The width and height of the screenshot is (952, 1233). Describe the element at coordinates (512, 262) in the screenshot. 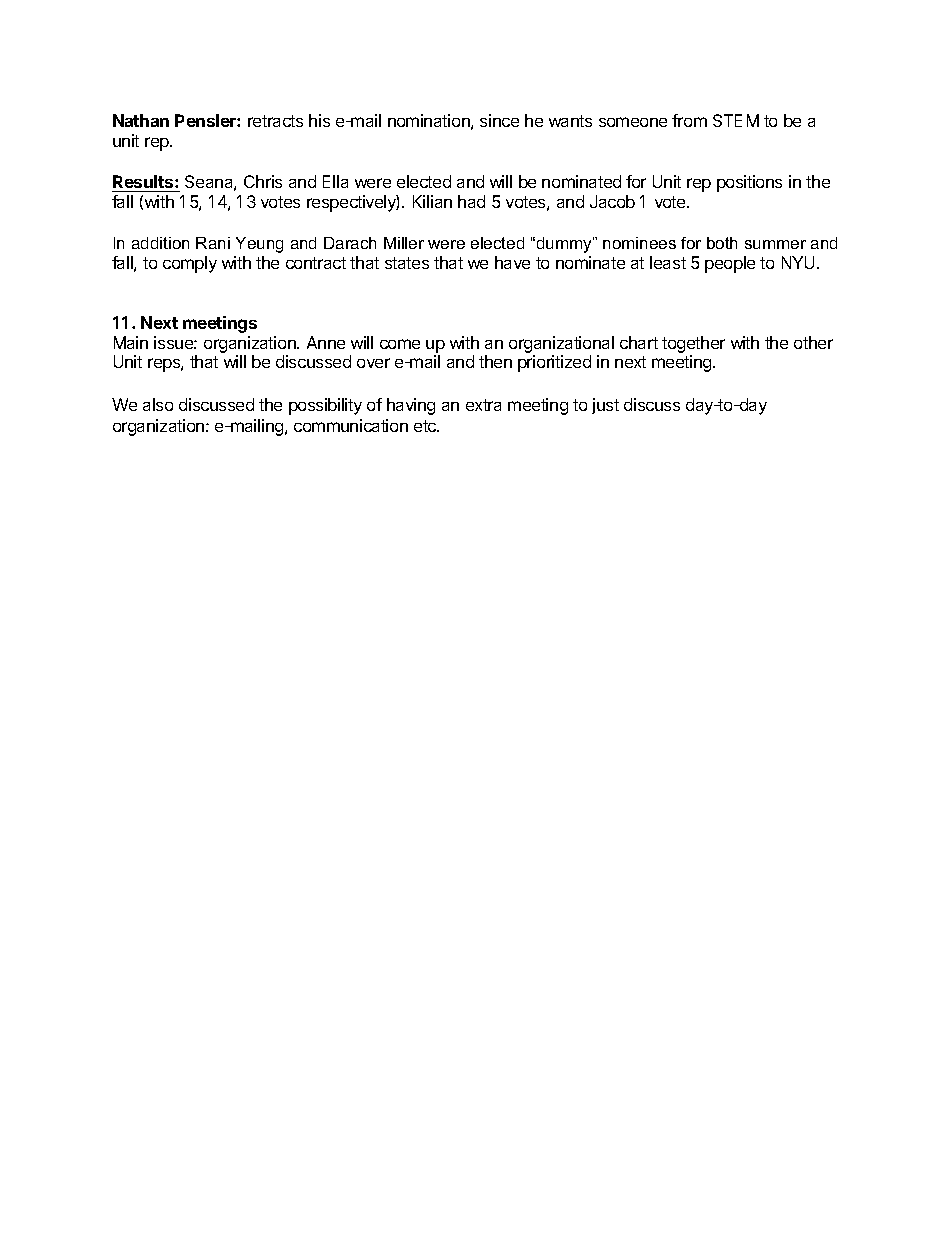

I see `have` at that location.
